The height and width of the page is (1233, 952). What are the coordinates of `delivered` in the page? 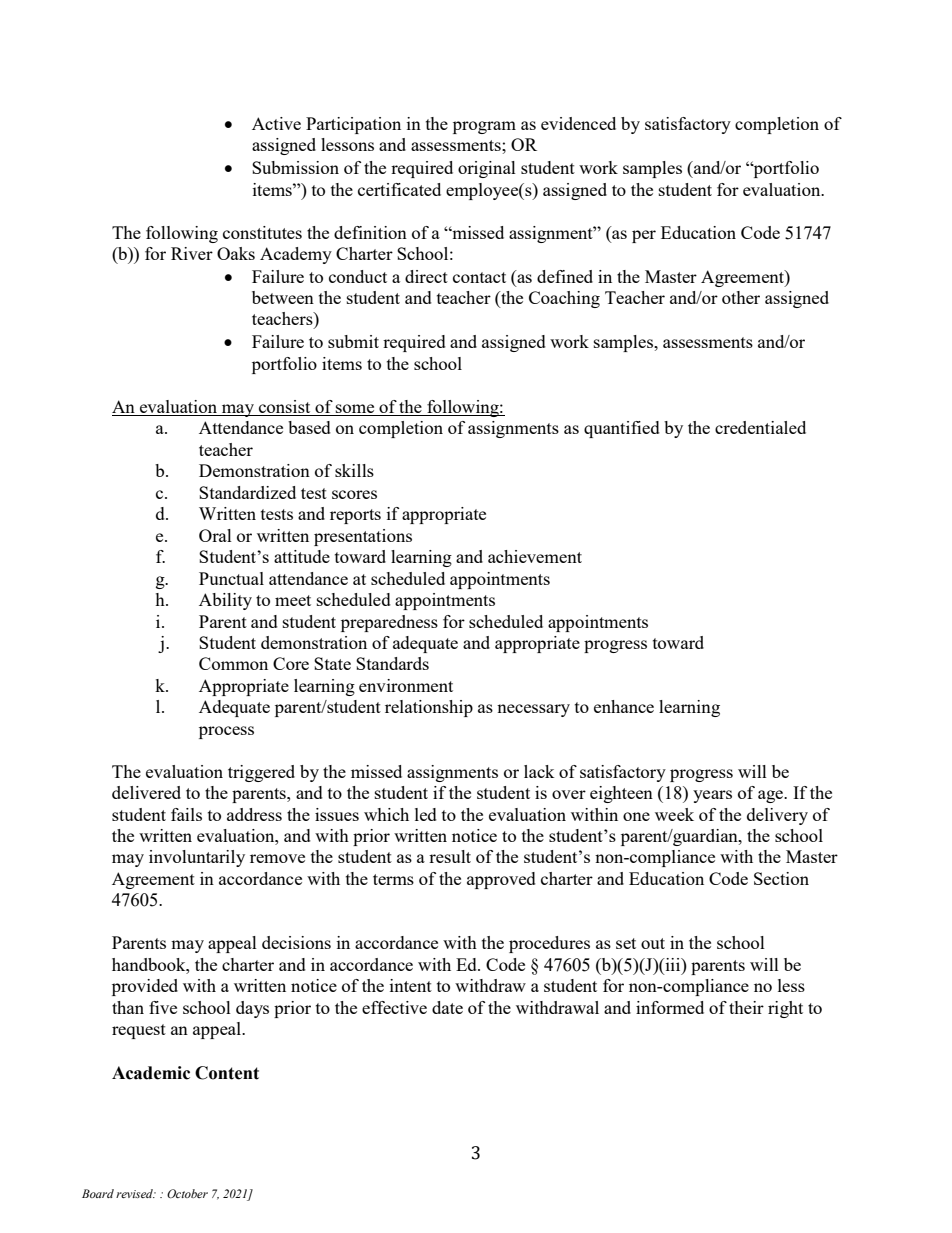 It's located at (146, 792).
